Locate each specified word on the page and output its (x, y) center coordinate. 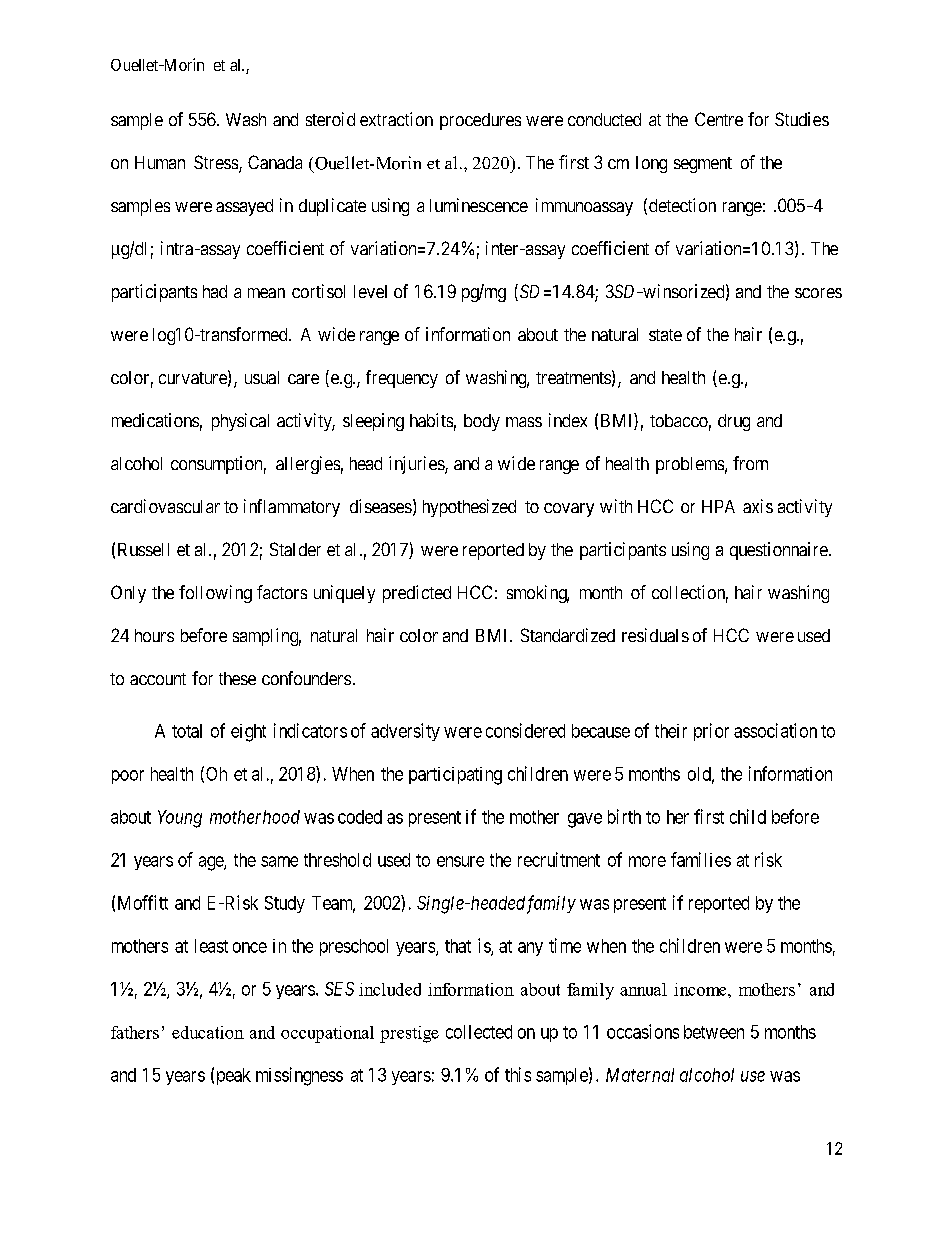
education (208, 1032)
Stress (217, 163)
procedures (480, 121)
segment (703, 165)
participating (455, 776)
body (482, 422)
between (714, 1032)
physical (240, 422)
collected (479, 1032)
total (187, 731)
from (750, 463)
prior (711, 732)
